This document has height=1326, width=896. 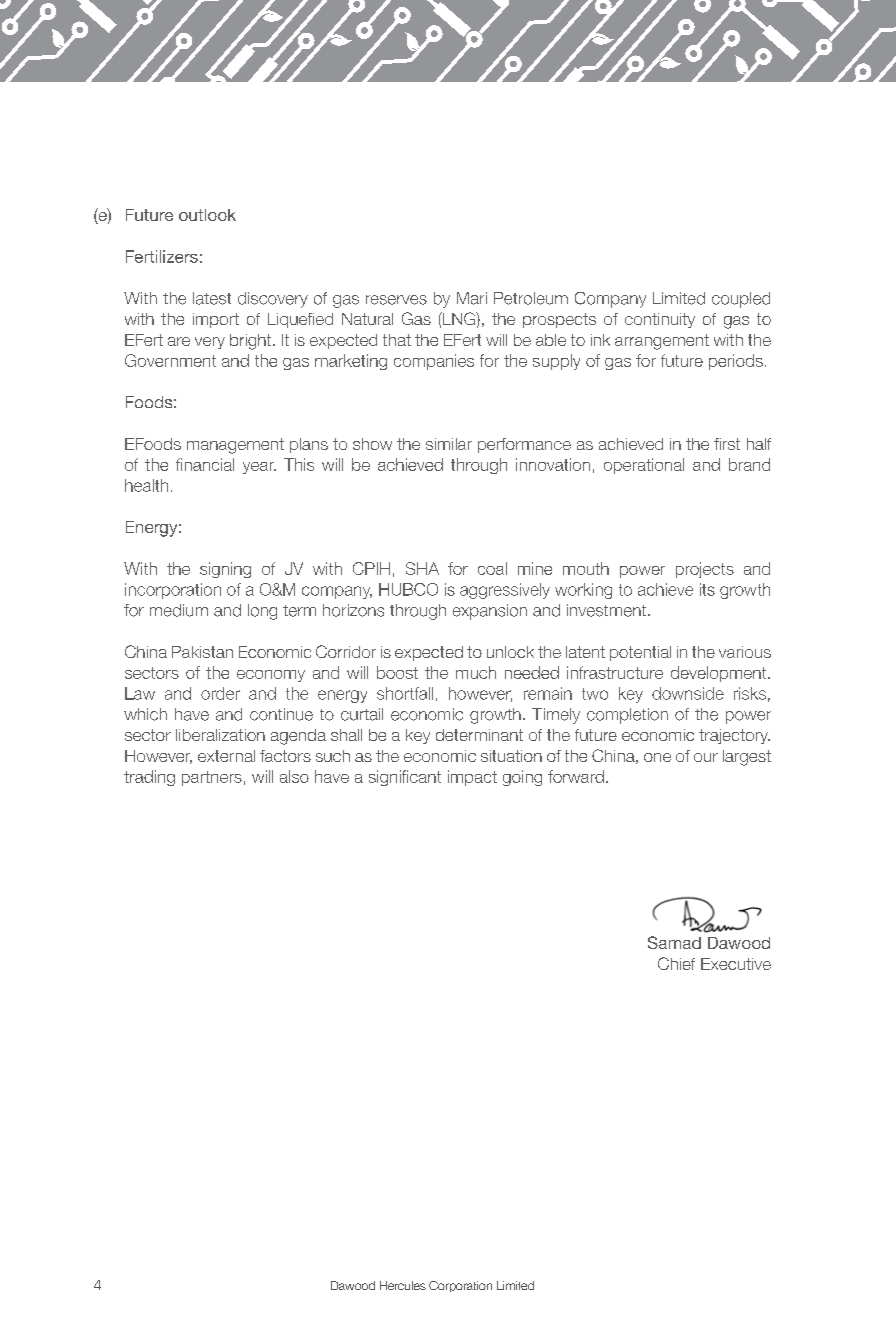 What do you see at coordinates (472, 298) in the document?
I see `Mari` at bounding box center [472, 298].
